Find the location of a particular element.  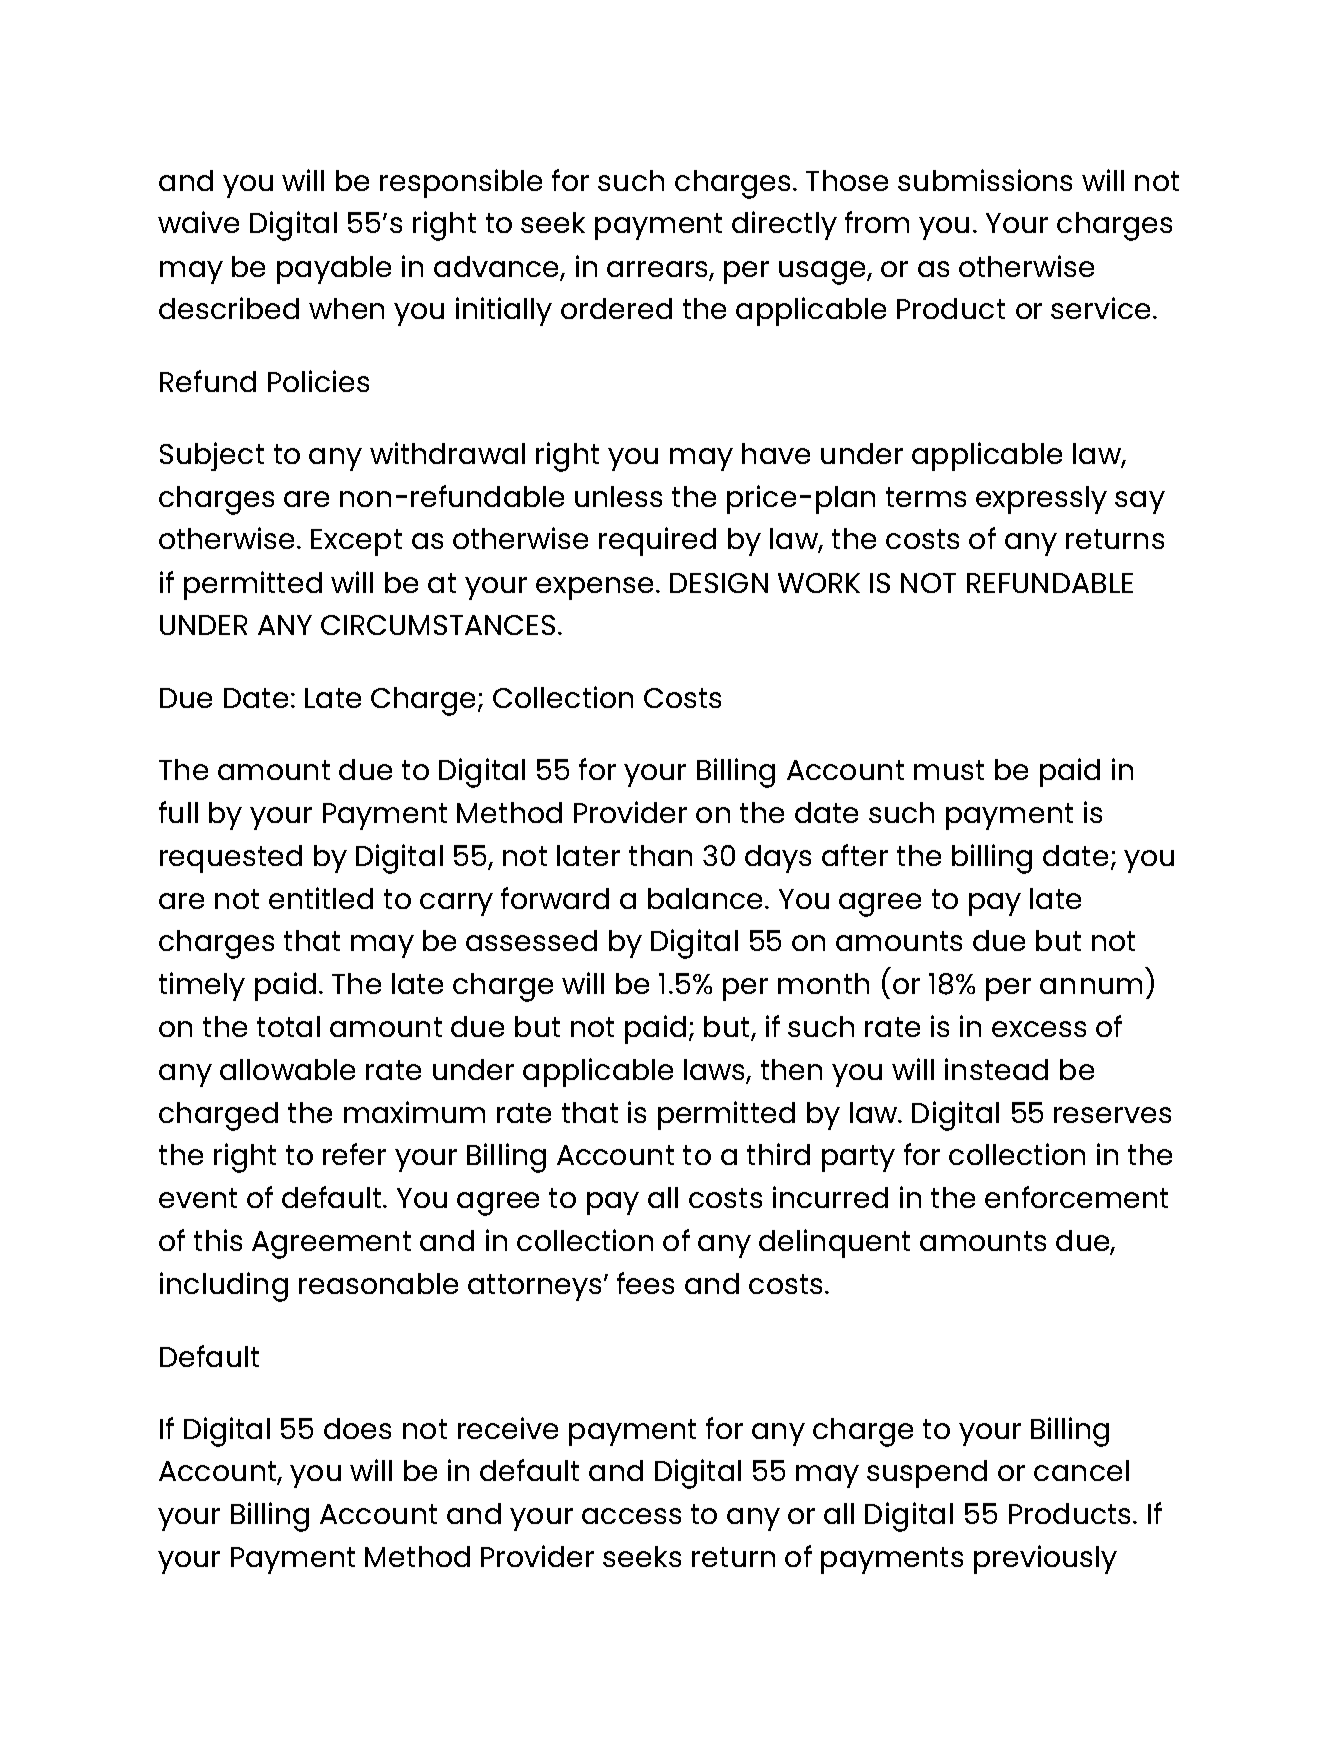

previously is located at coordinates (1045, 1559).
